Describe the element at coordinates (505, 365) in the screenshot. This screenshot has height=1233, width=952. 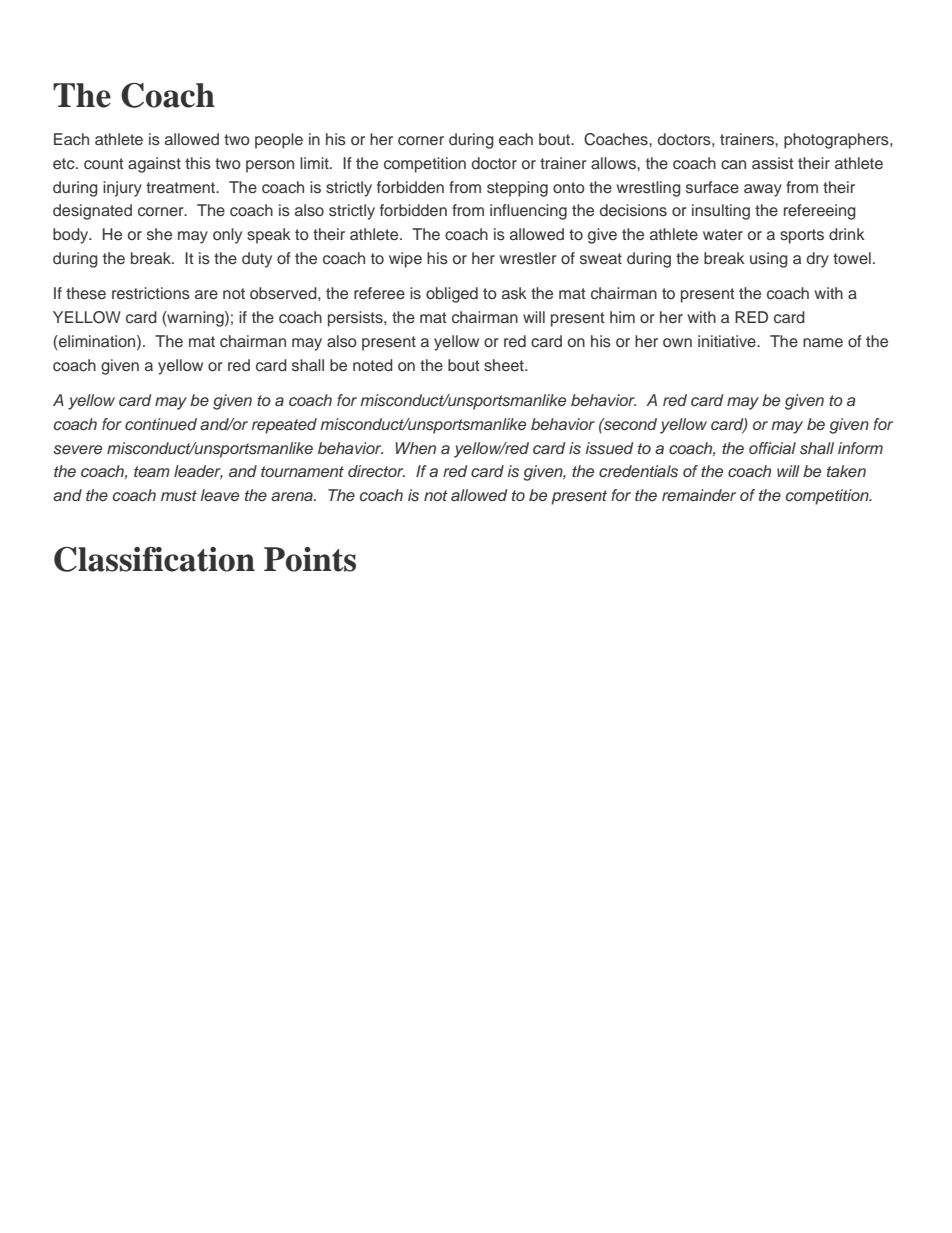
I see `sheet` at that location.
